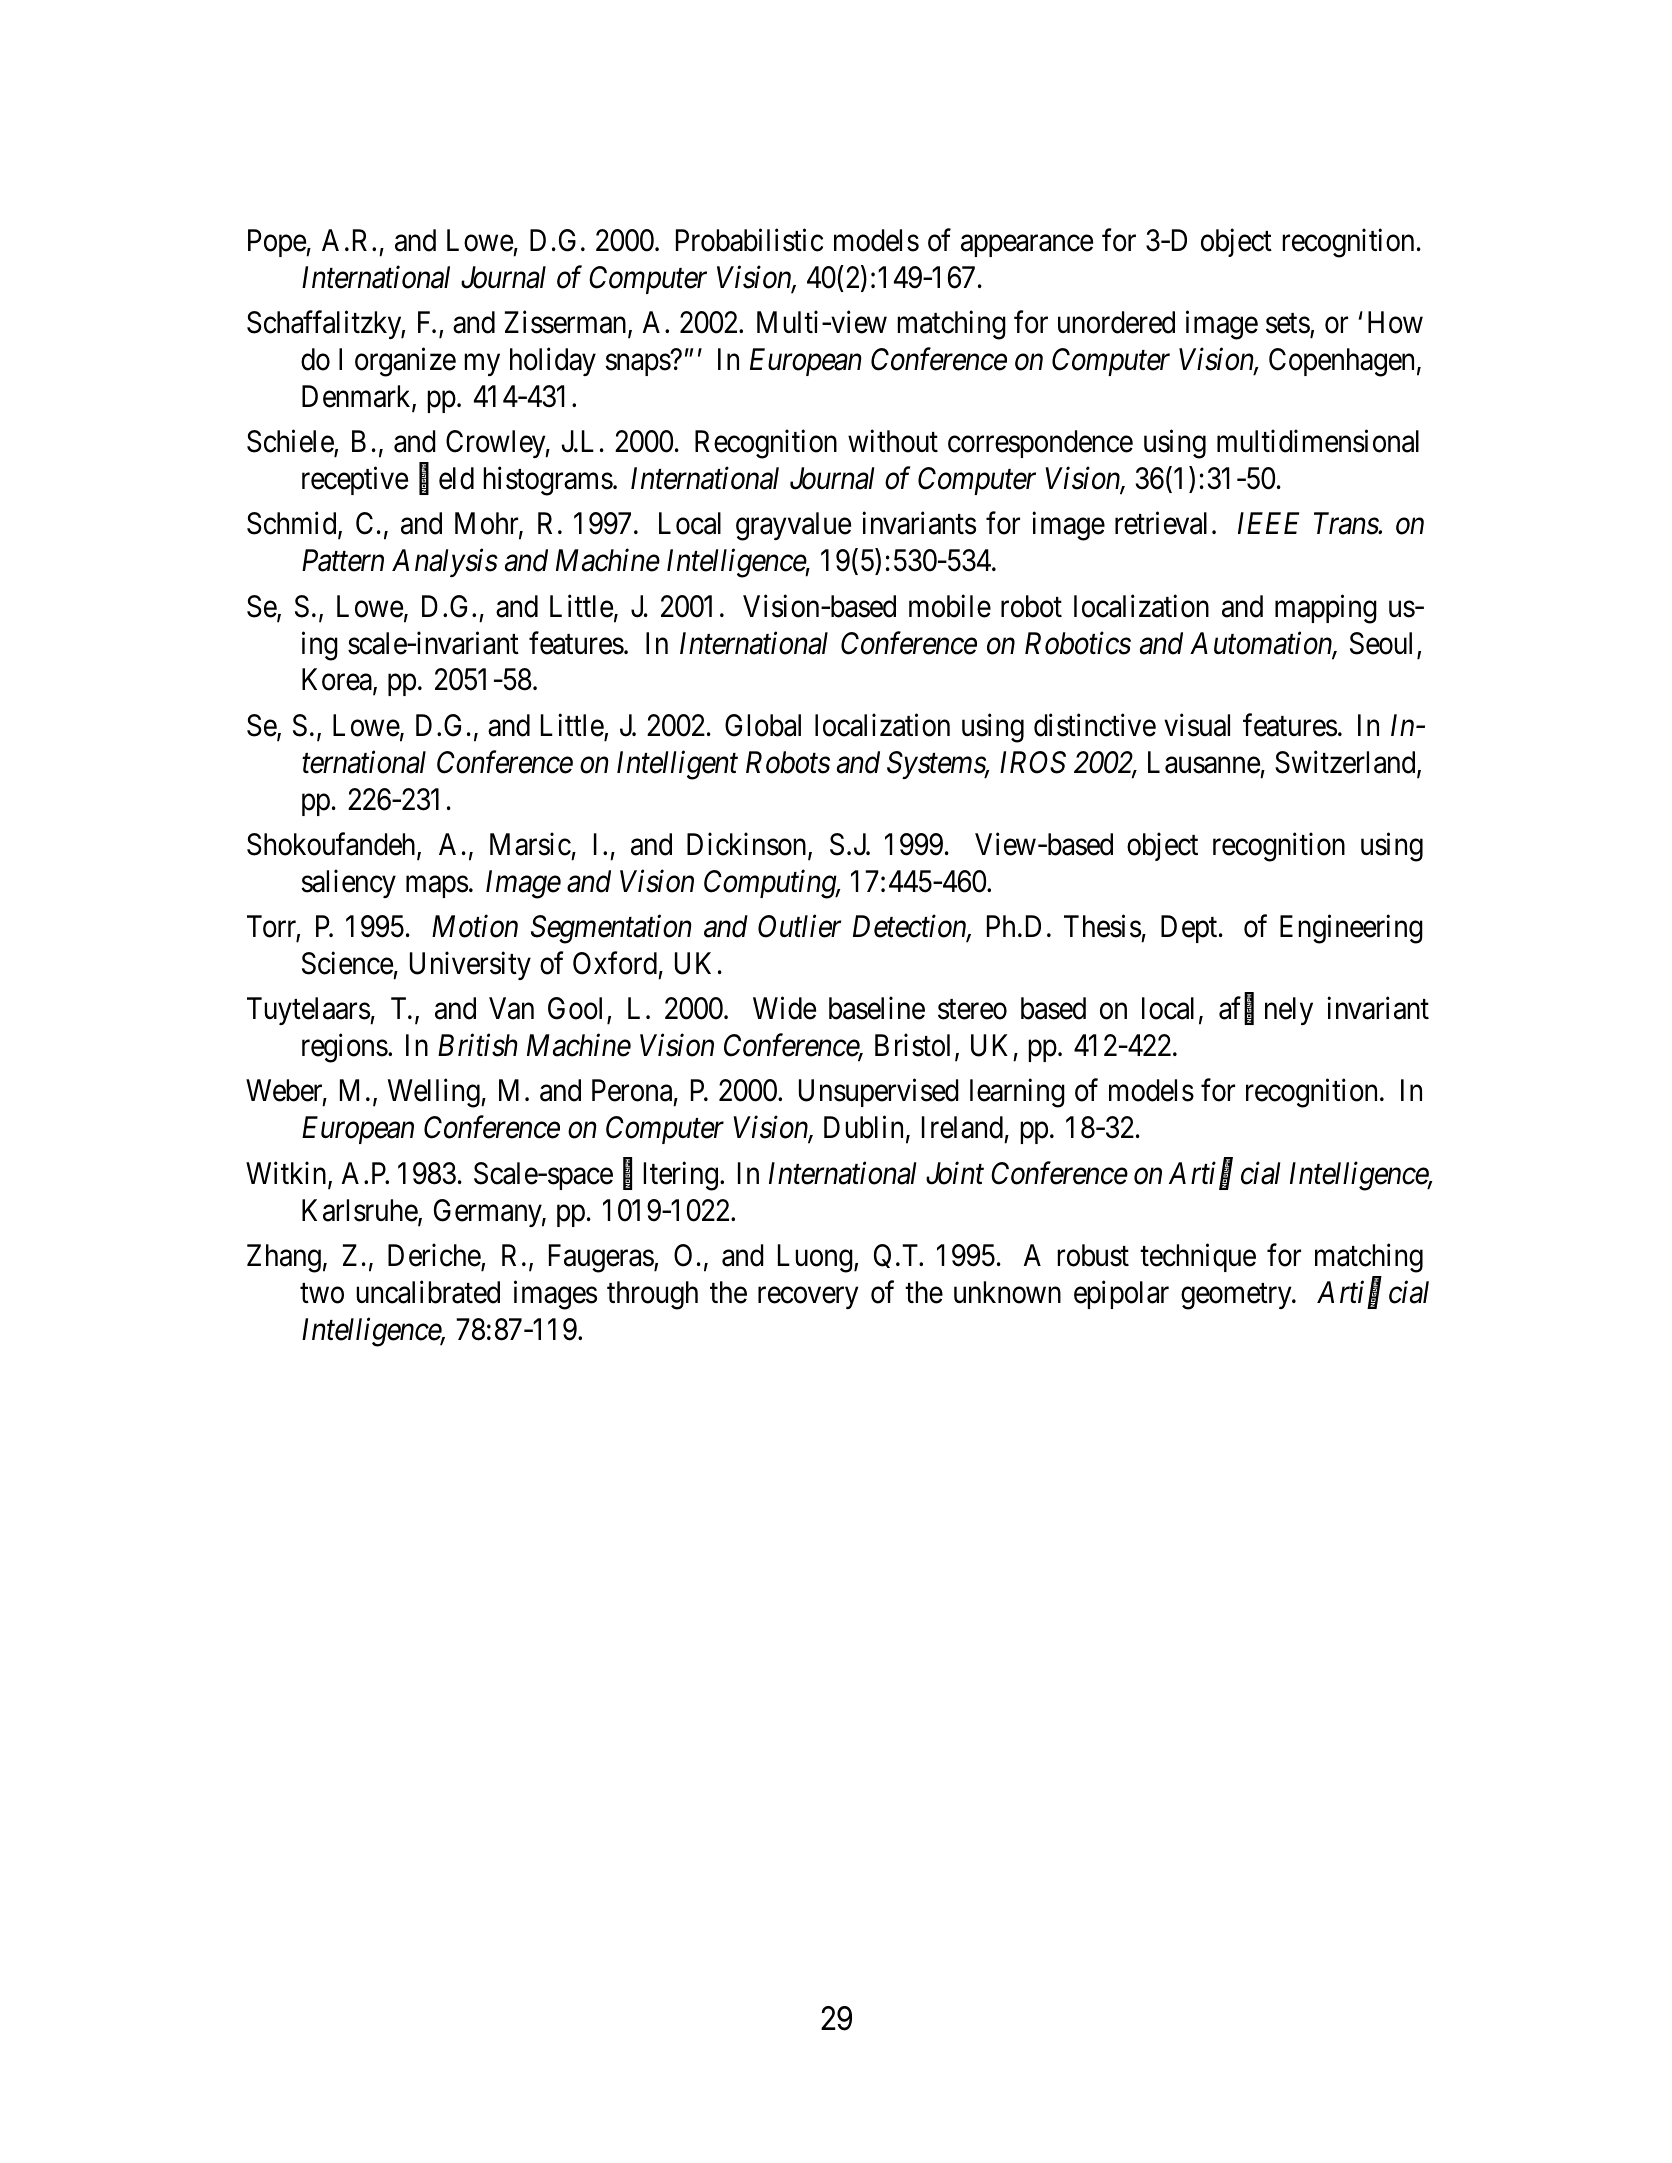 The image size is (1672, 2163). What do you see at coordinates (277, 243) in the image?
I see `Pope` at bounding box center [277, 243].
